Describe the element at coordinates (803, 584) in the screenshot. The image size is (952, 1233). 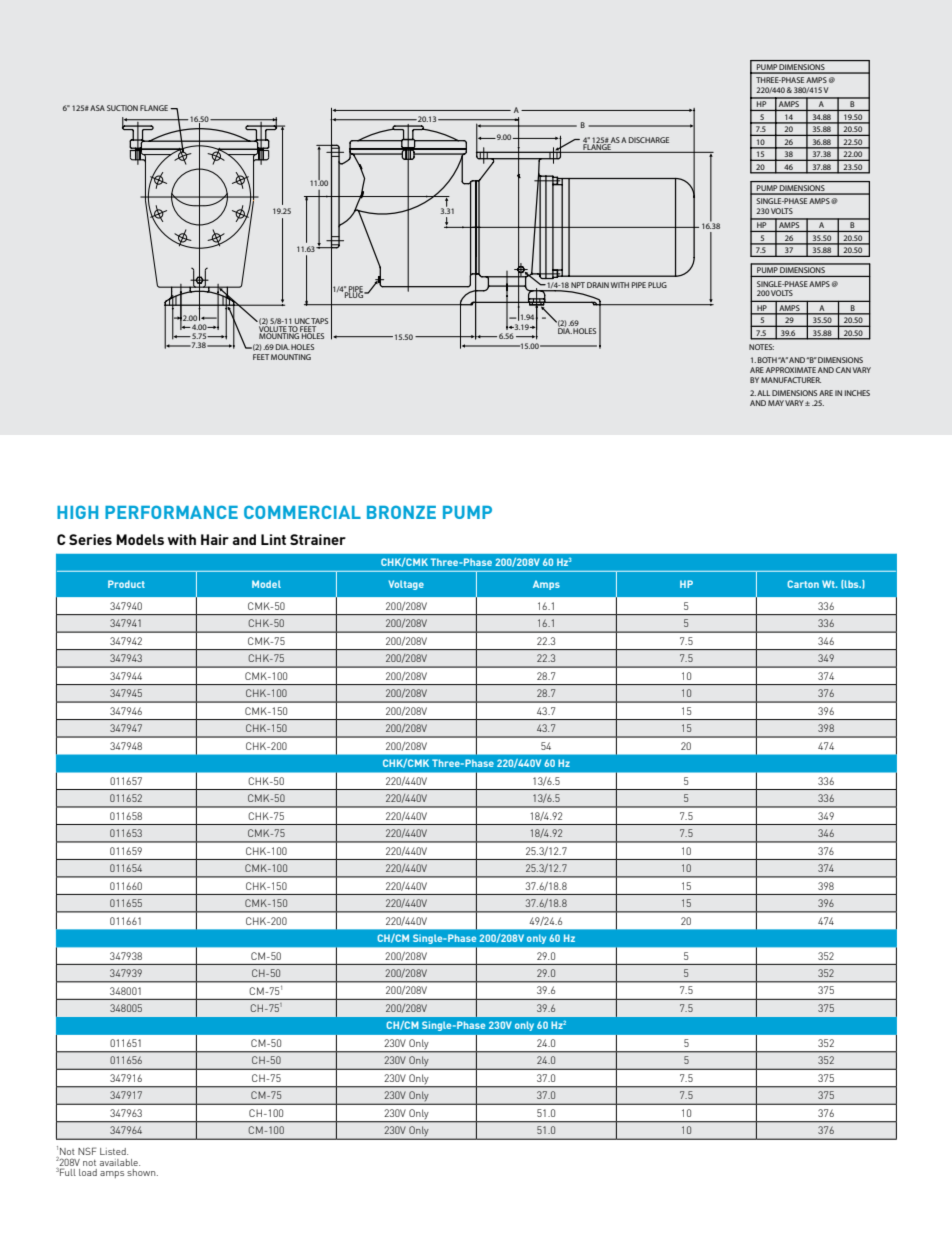
I see `Carton` at that location.
